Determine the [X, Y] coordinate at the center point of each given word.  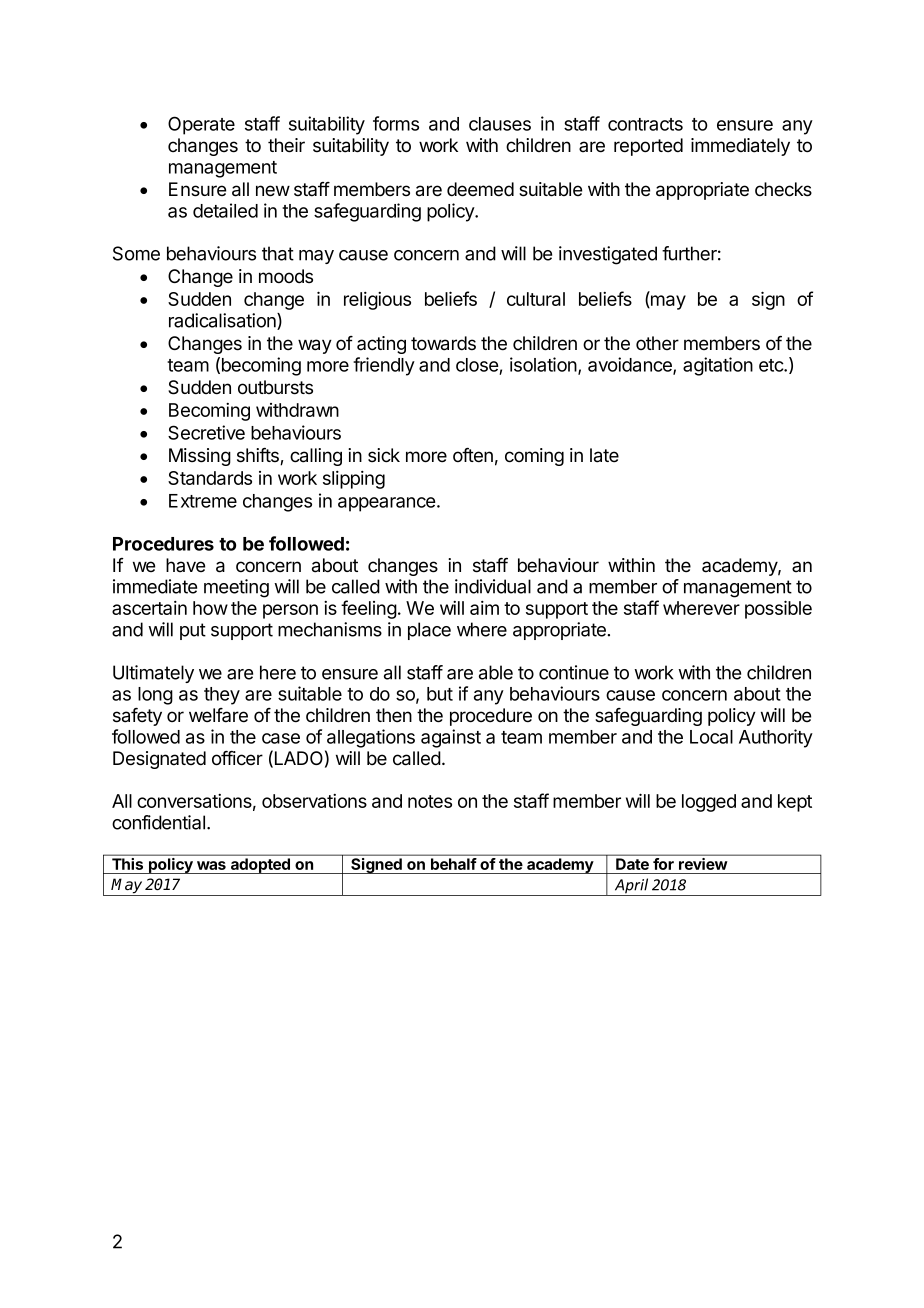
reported [648, 147]
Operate [201, 125]
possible [778, 609]
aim [484, 608]
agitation [718, 366]
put [193, 631]
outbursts [275, 387]
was [211, 865]
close [477, 365]
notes [430, 801]
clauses [500, 124]
